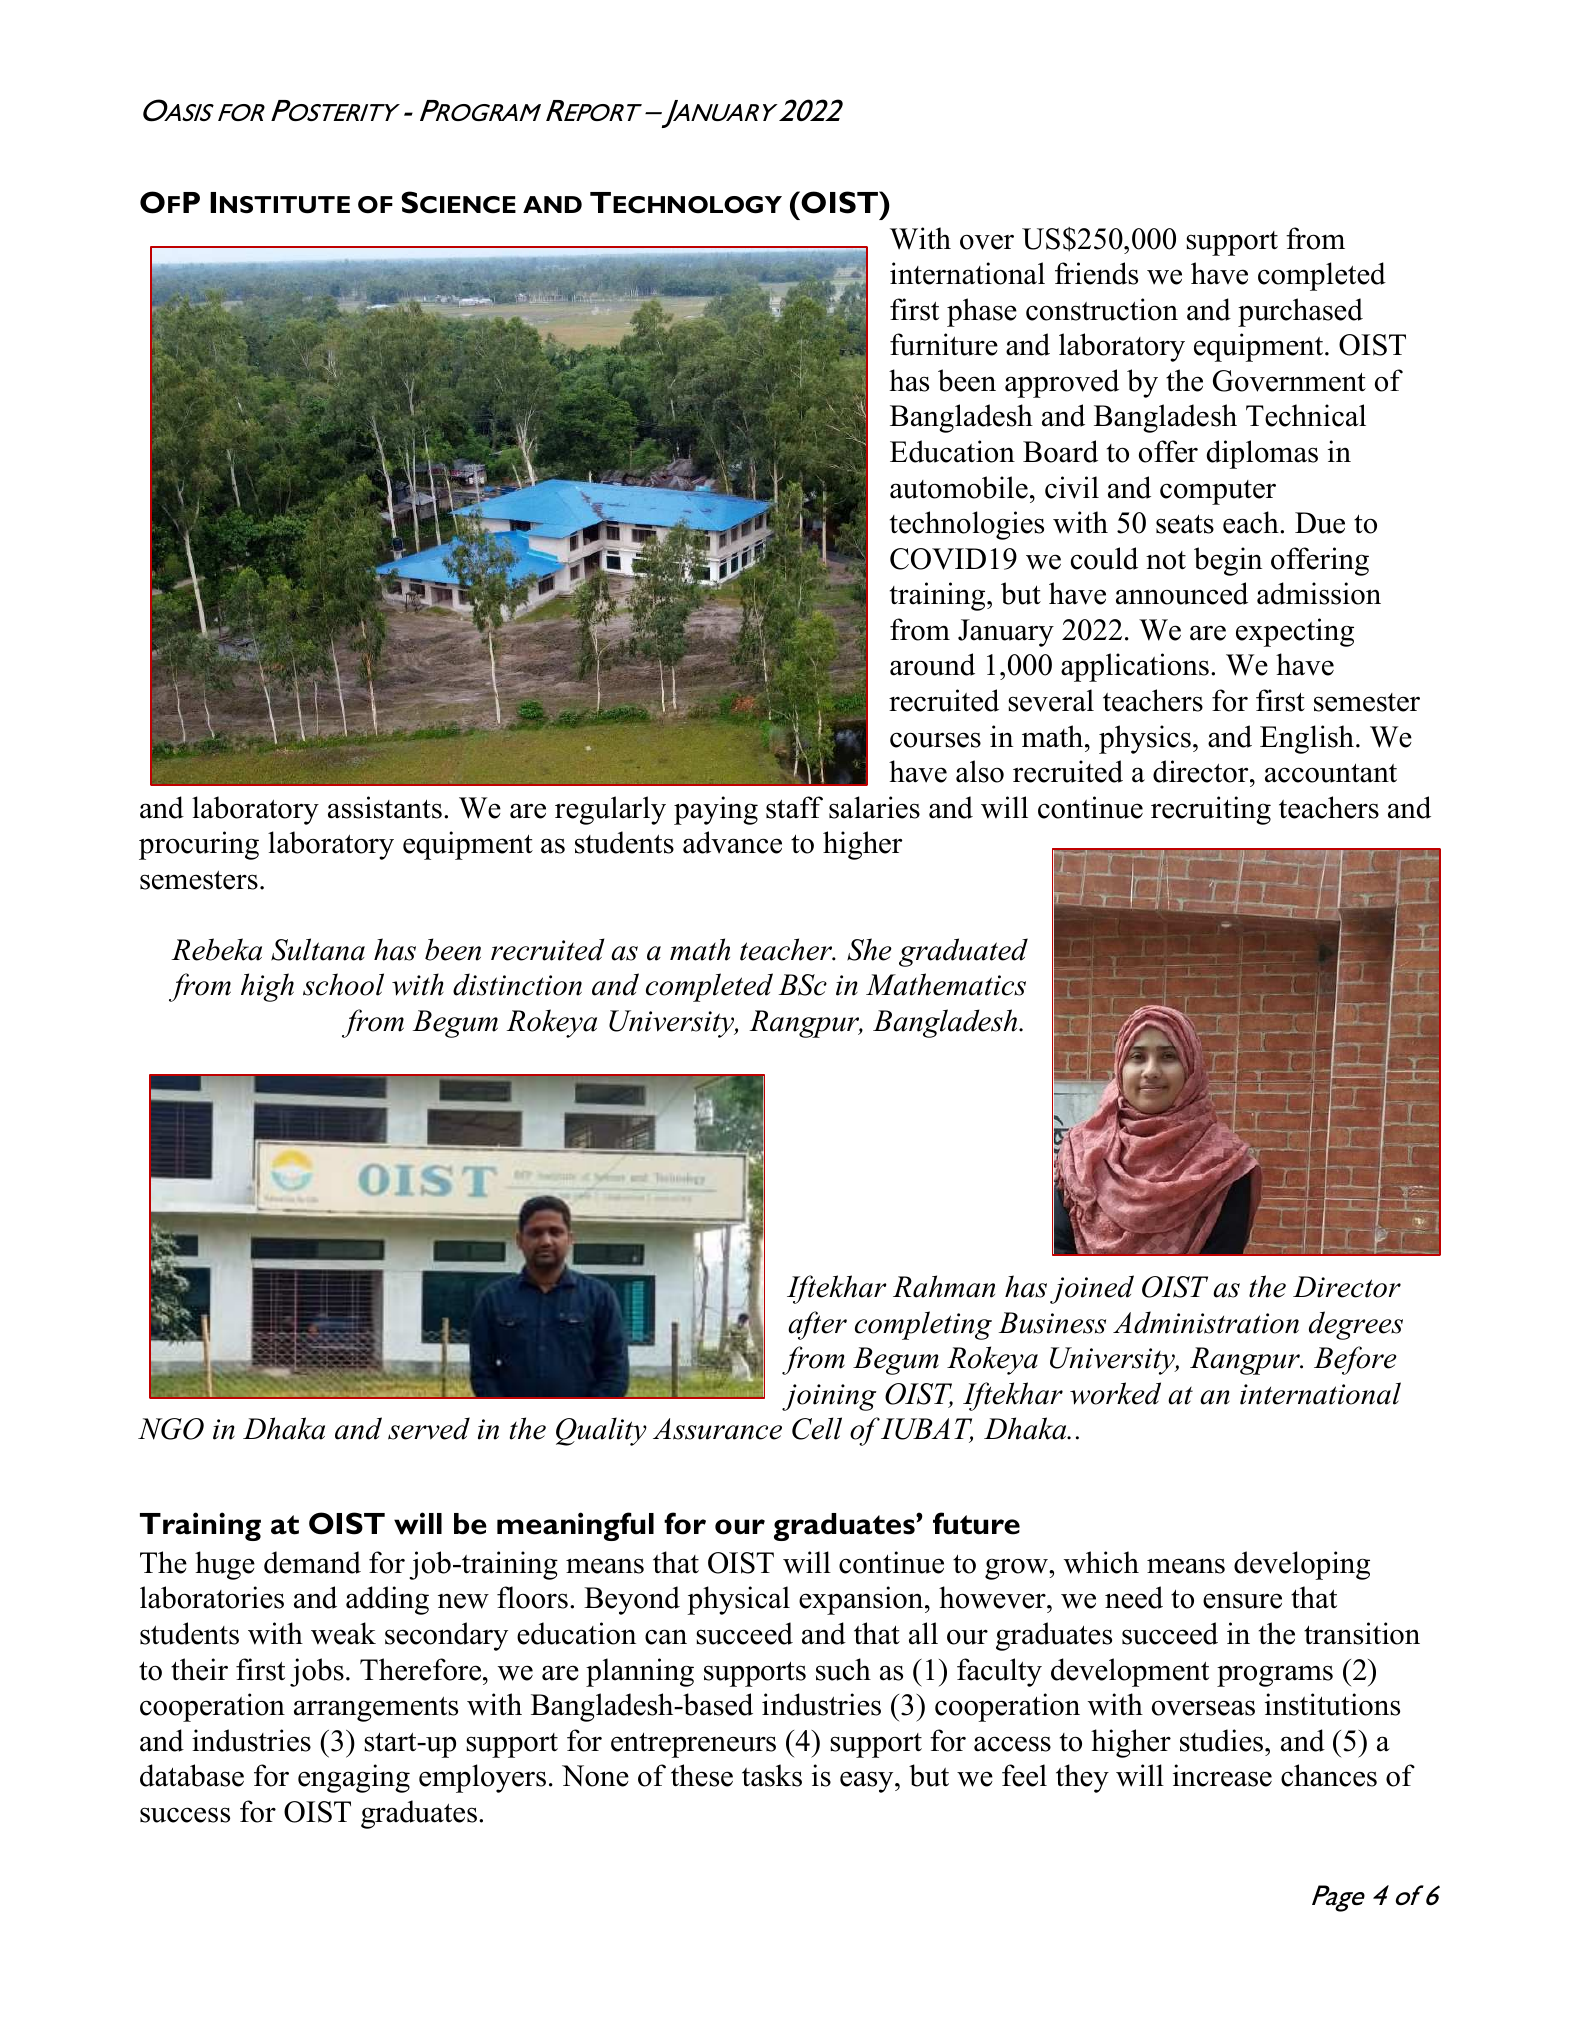  What do you see at coordinates (1211, 810) in the page?
I see `recruiting` at bounding box center [1211, 810].
